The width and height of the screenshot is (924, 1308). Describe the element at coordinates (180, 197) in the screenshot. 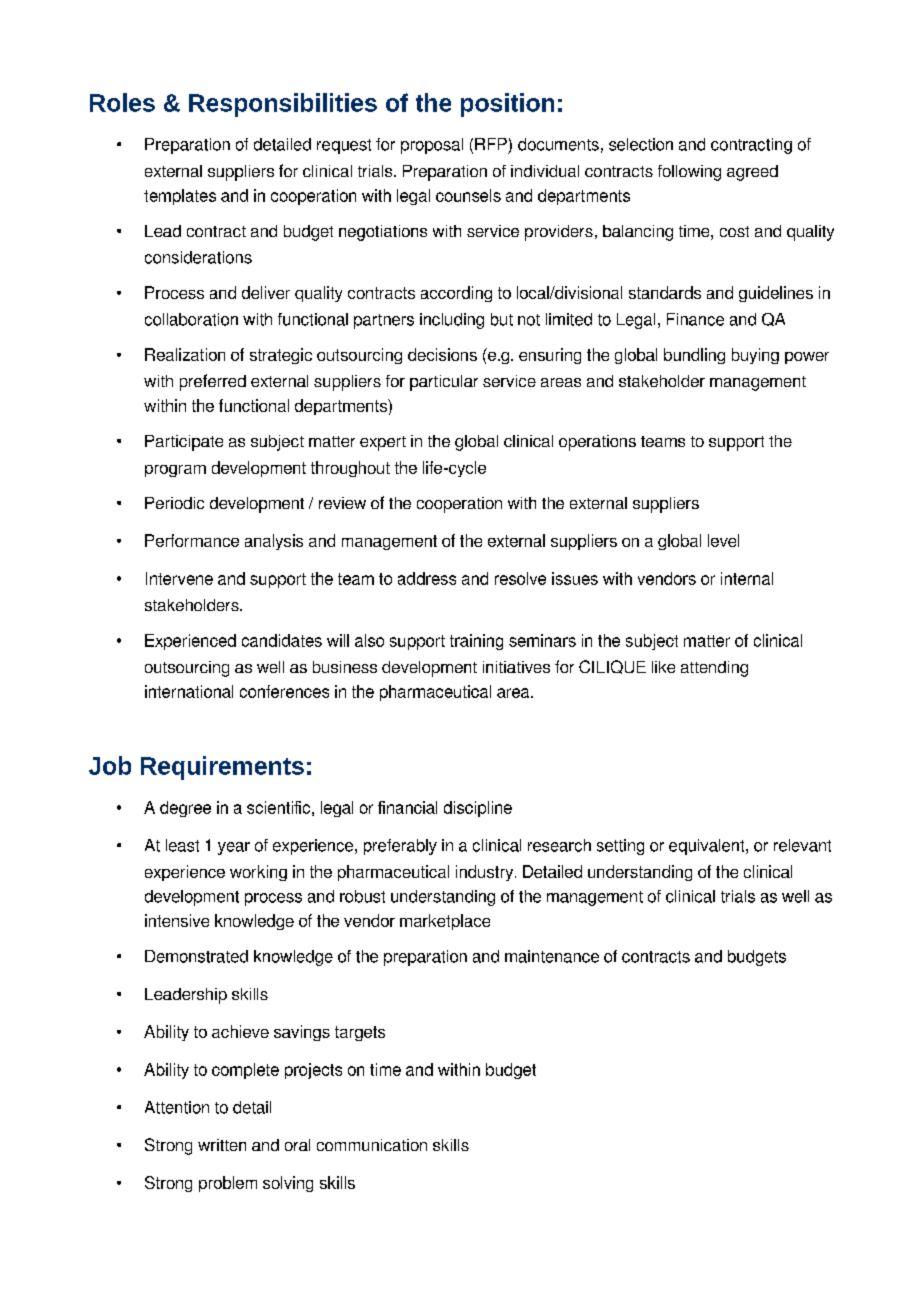

I see `templates` at that location.
